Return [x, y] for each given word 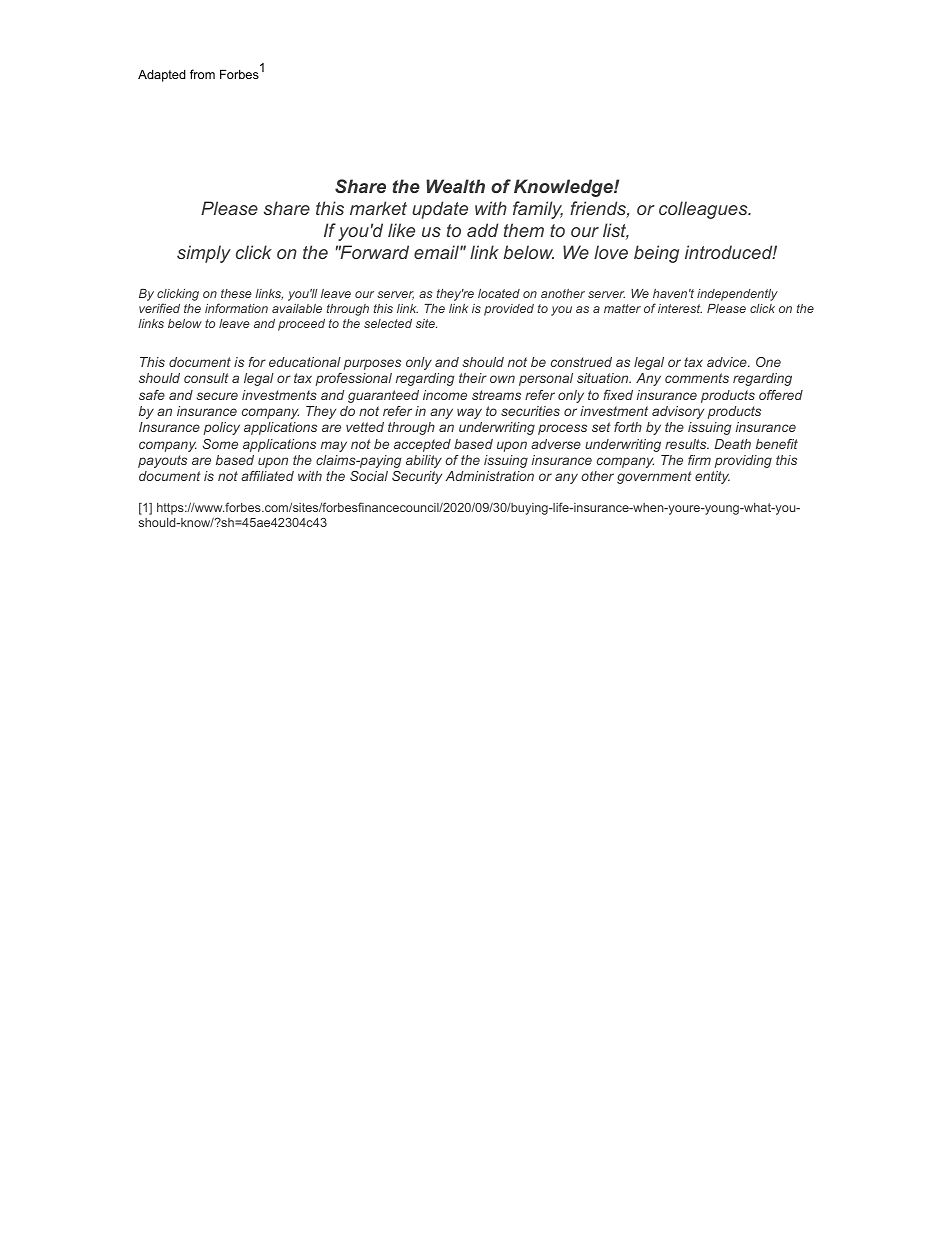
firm [699, 460]
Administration [489, 476]
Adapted [162, 75]
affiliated [267, 476]
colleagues [704, 210]
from [202, 74]
